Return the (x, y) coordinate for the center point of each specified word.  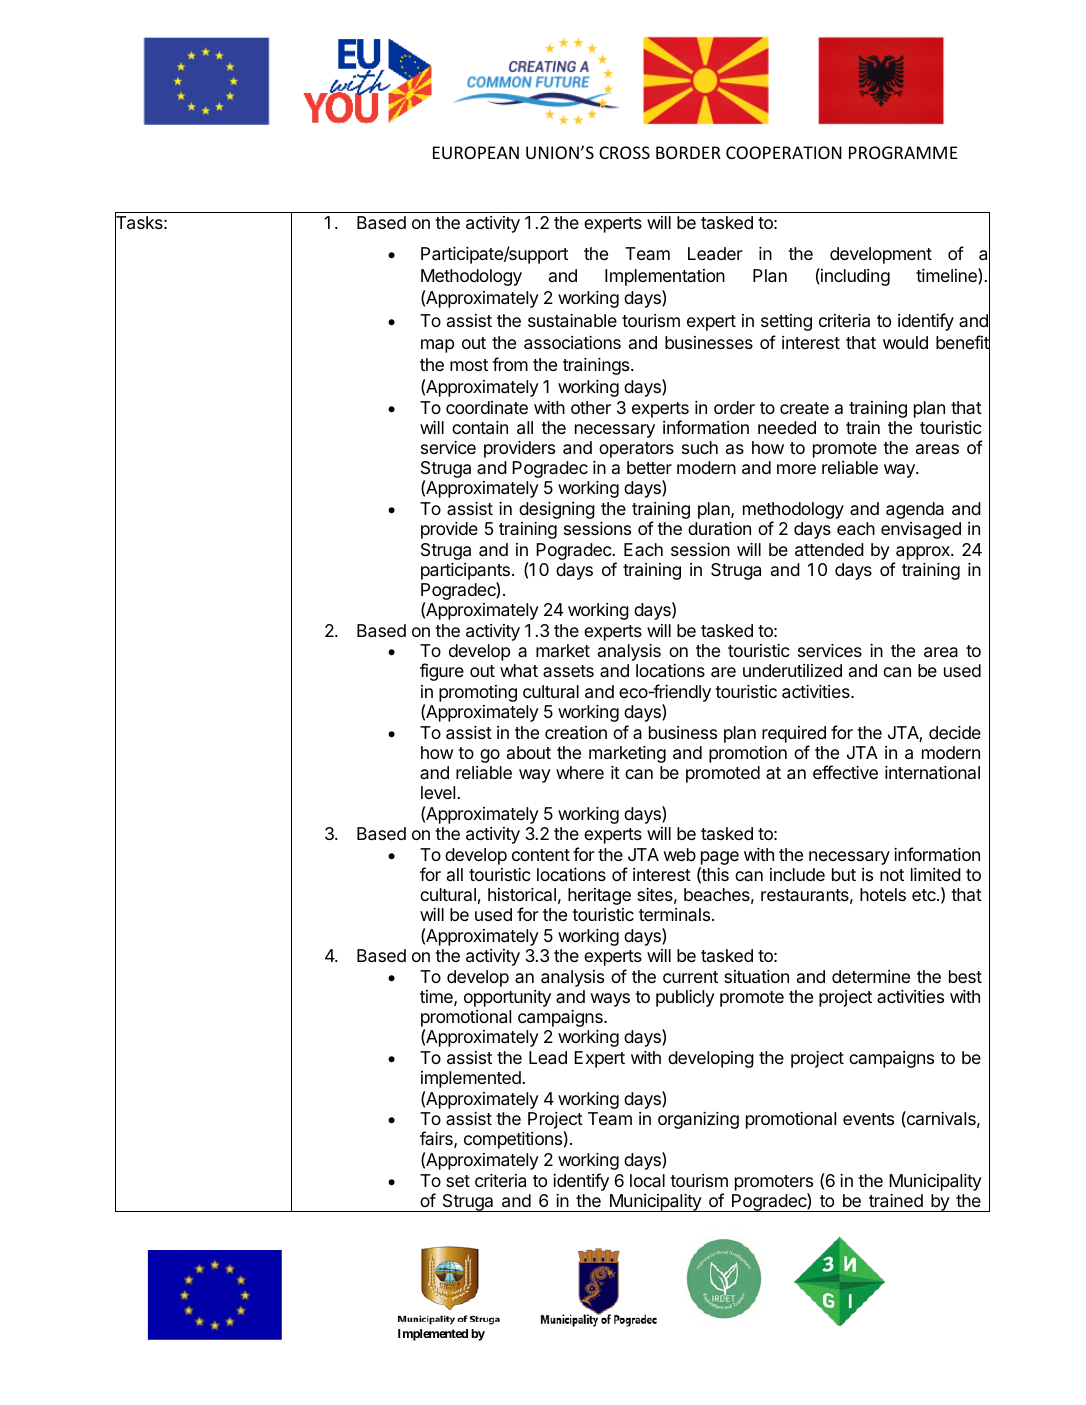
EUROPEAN (476, 152)
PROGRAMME (903, 152)
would (905, 342)
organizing (698, 1120)
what (519, 671)
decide (955, 732)
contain (480, 428)
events (868, 1119)
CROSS (624, 152)
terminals (674, 914)
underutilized (792, 670)
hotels (883, 894)
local (647, 1180)
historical (522, 894)
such (700, 447)
